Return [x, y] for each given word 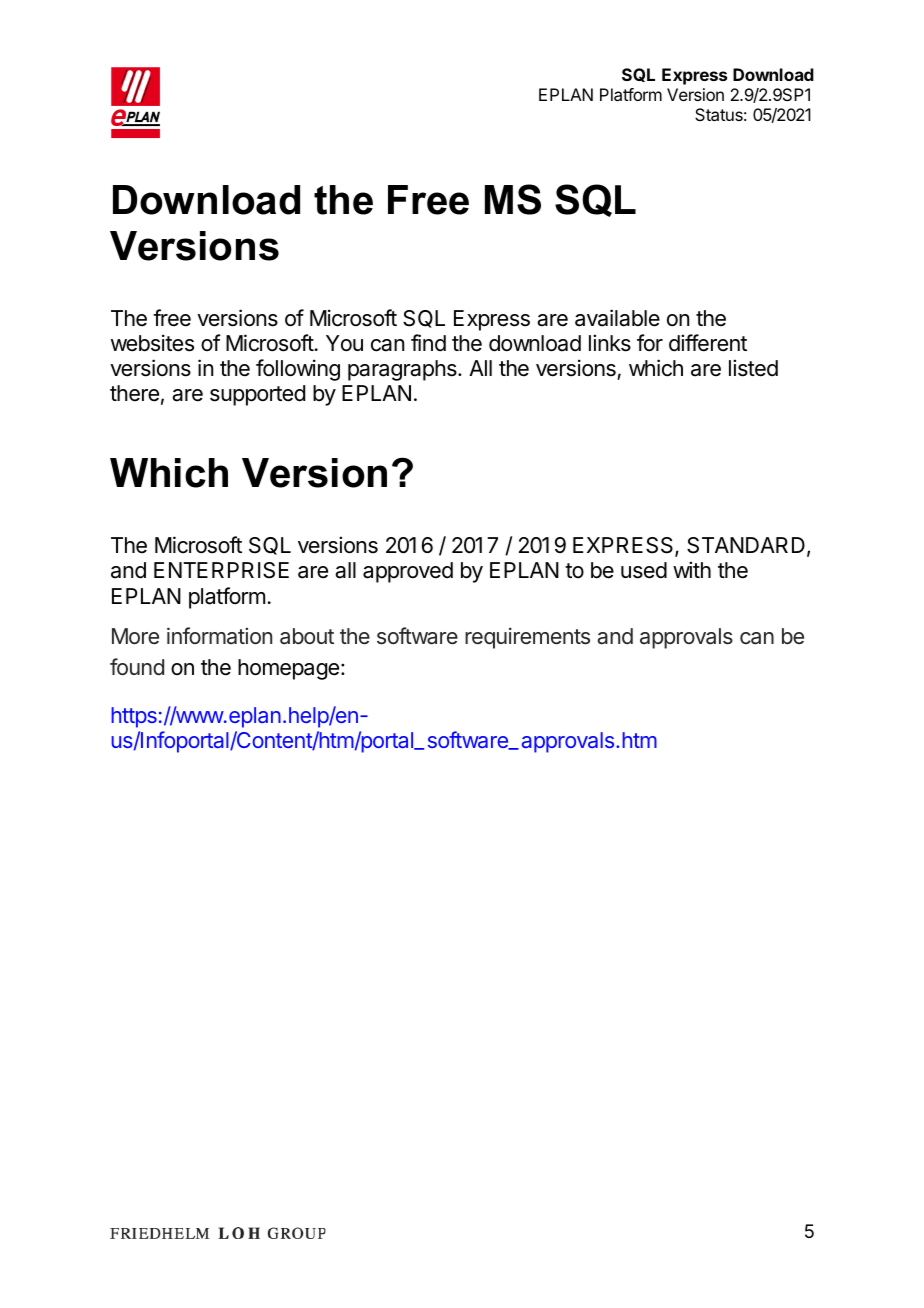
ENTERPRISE [221, 570]
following [298, 370]
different [708, 343]
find [428, 343]
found [137, 666]
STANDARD [746, 545]
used [644, 570]
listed [753, 368]
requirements [527, 638]
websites [152, 343]
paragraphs [403, 370]
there [134, 393]
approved [408, 572]
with [692, 569]
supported [257, 395]
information [219, 636]
